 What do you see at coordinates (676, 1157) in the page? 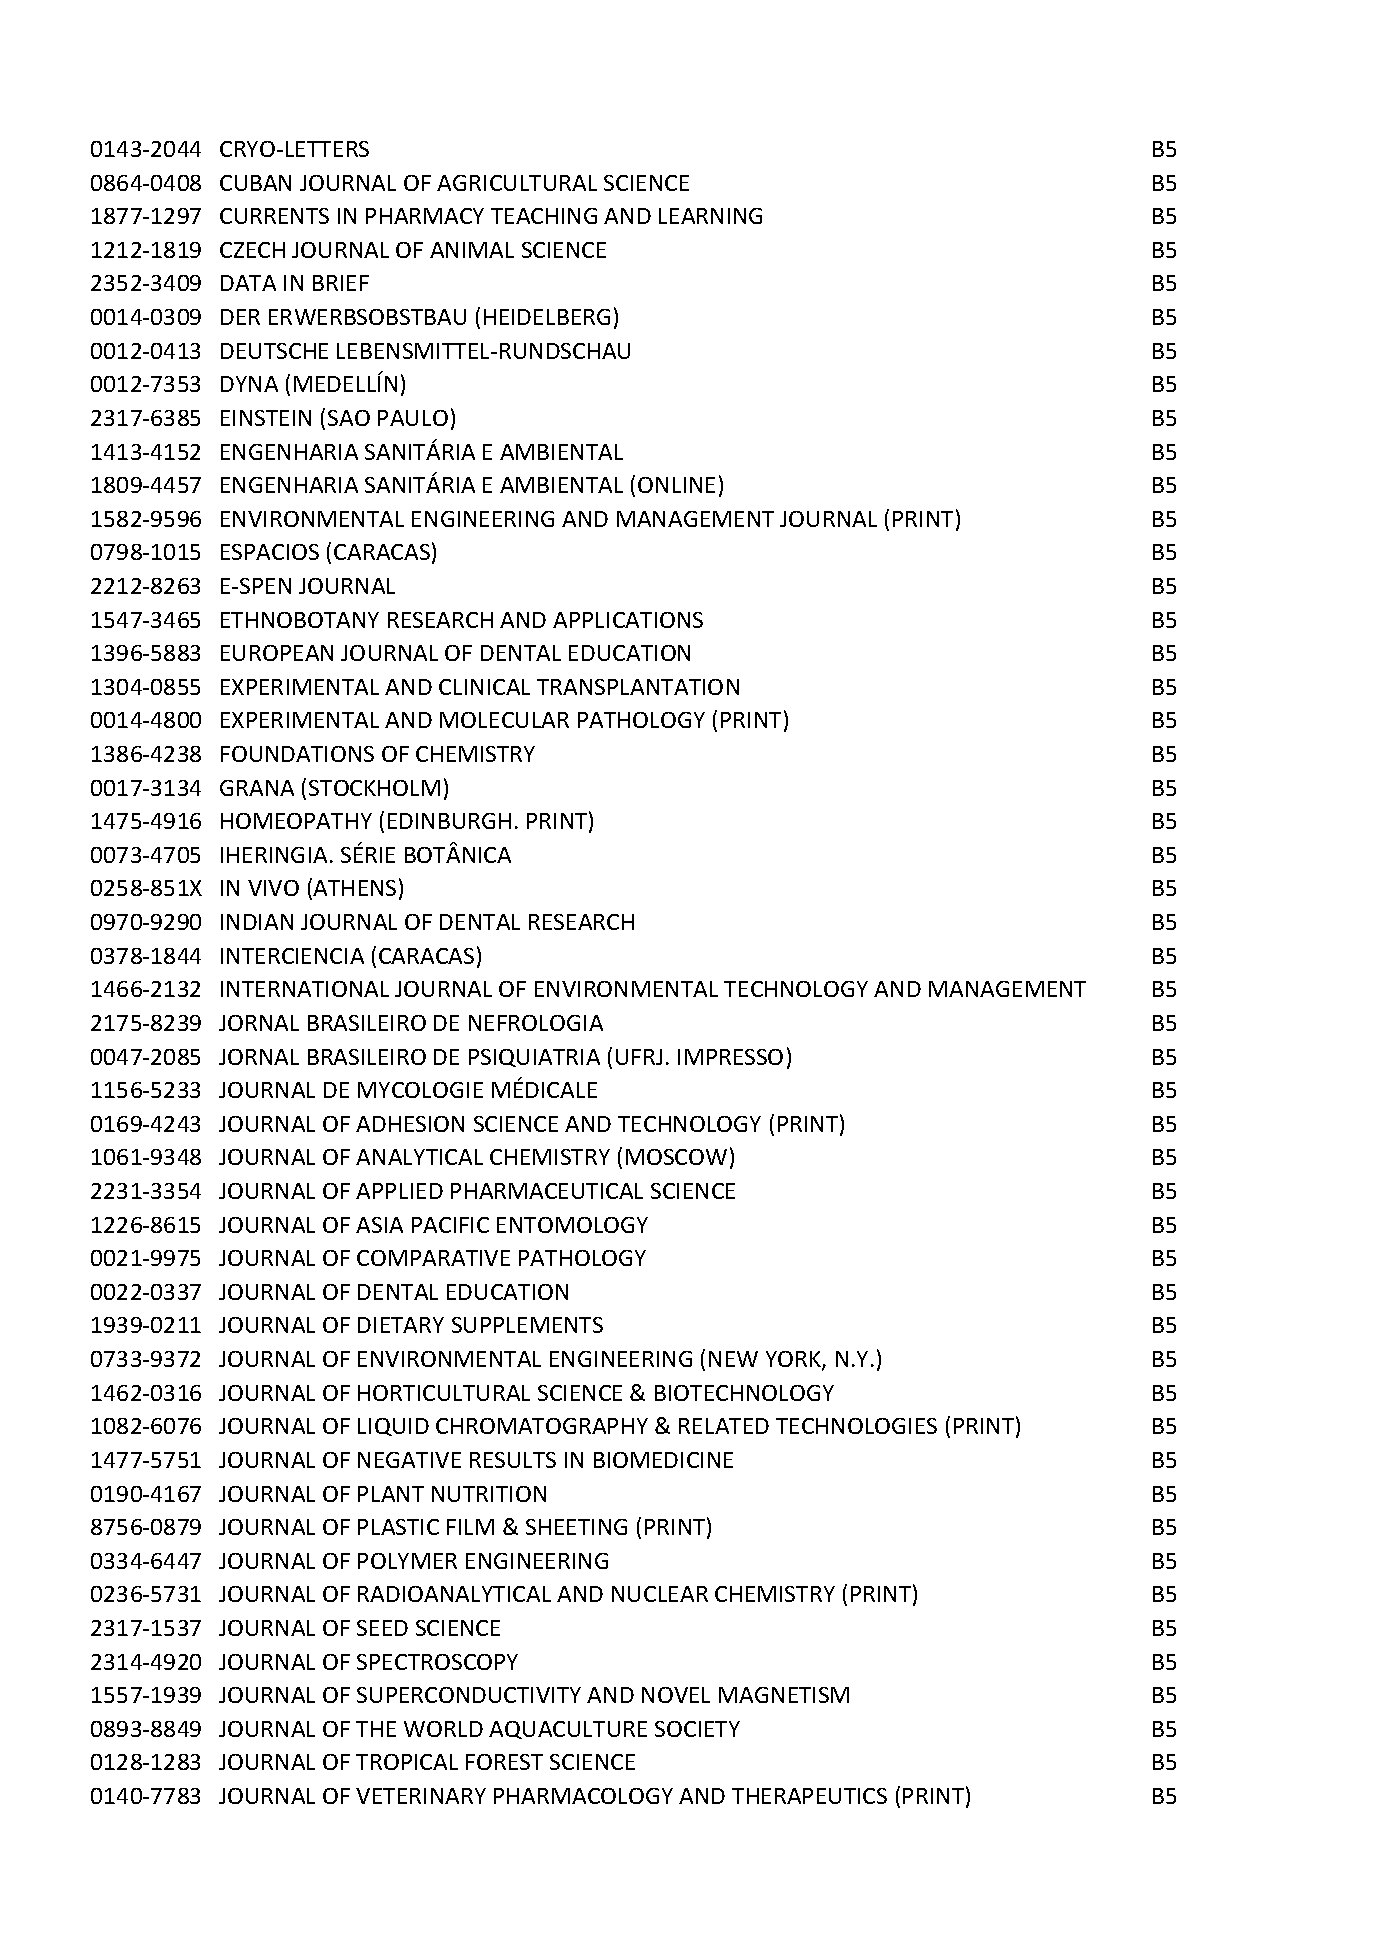
I see `MOSCOW` at bounding box center [676, 1157].
